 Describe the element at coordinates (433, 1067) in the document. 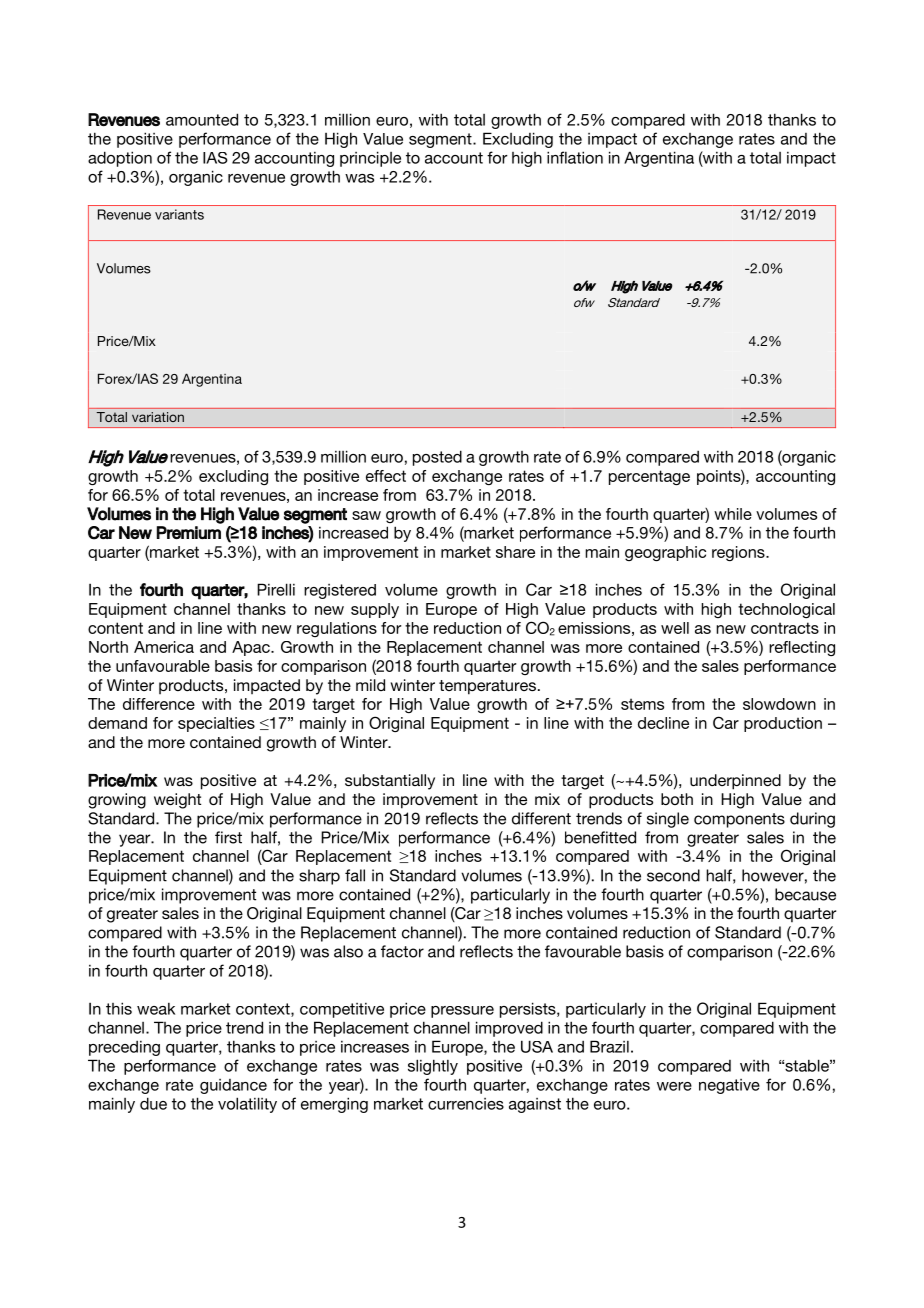

I see `slightly` at that location.
